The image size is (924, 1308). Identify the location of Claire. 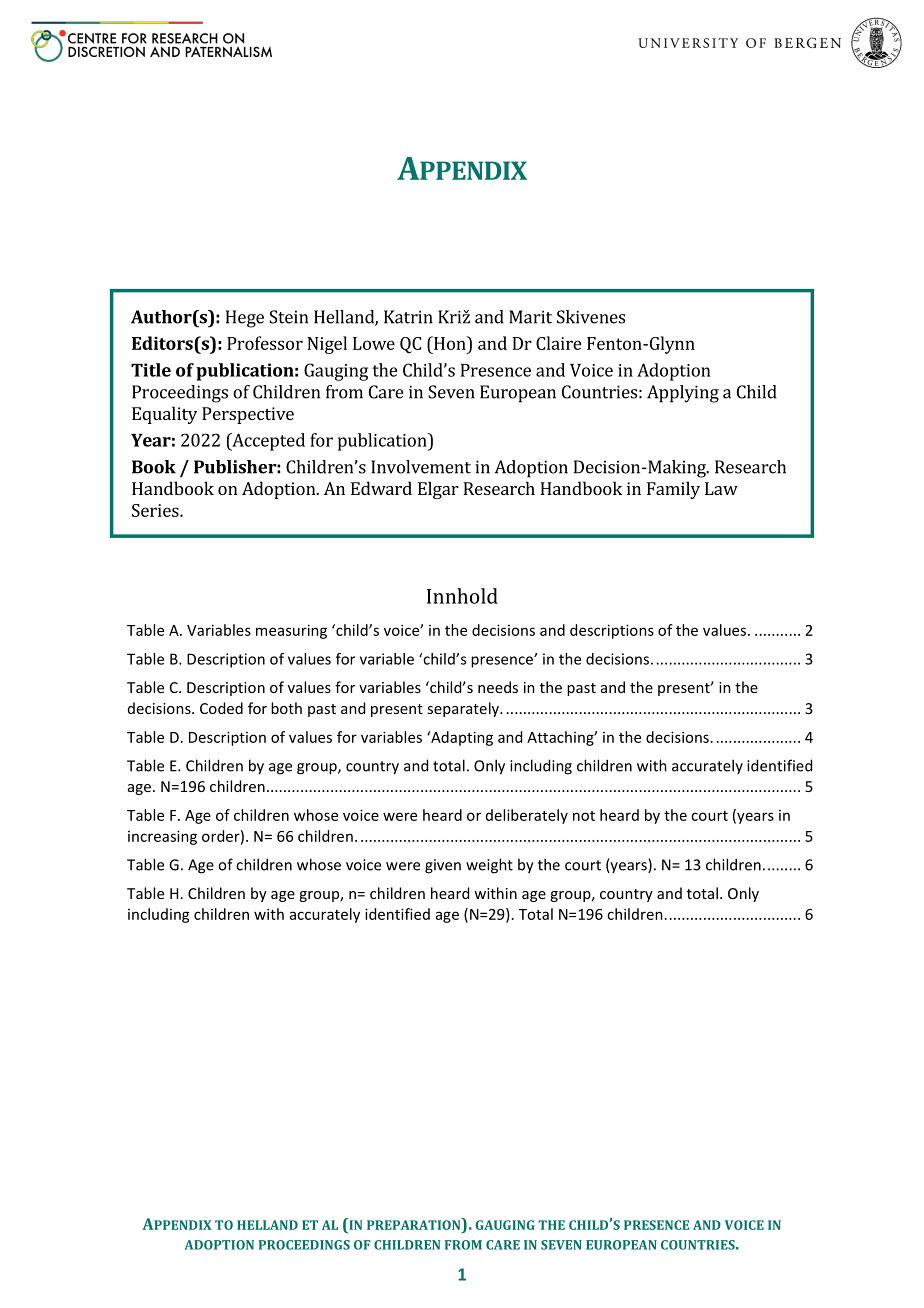
(559, 343).
